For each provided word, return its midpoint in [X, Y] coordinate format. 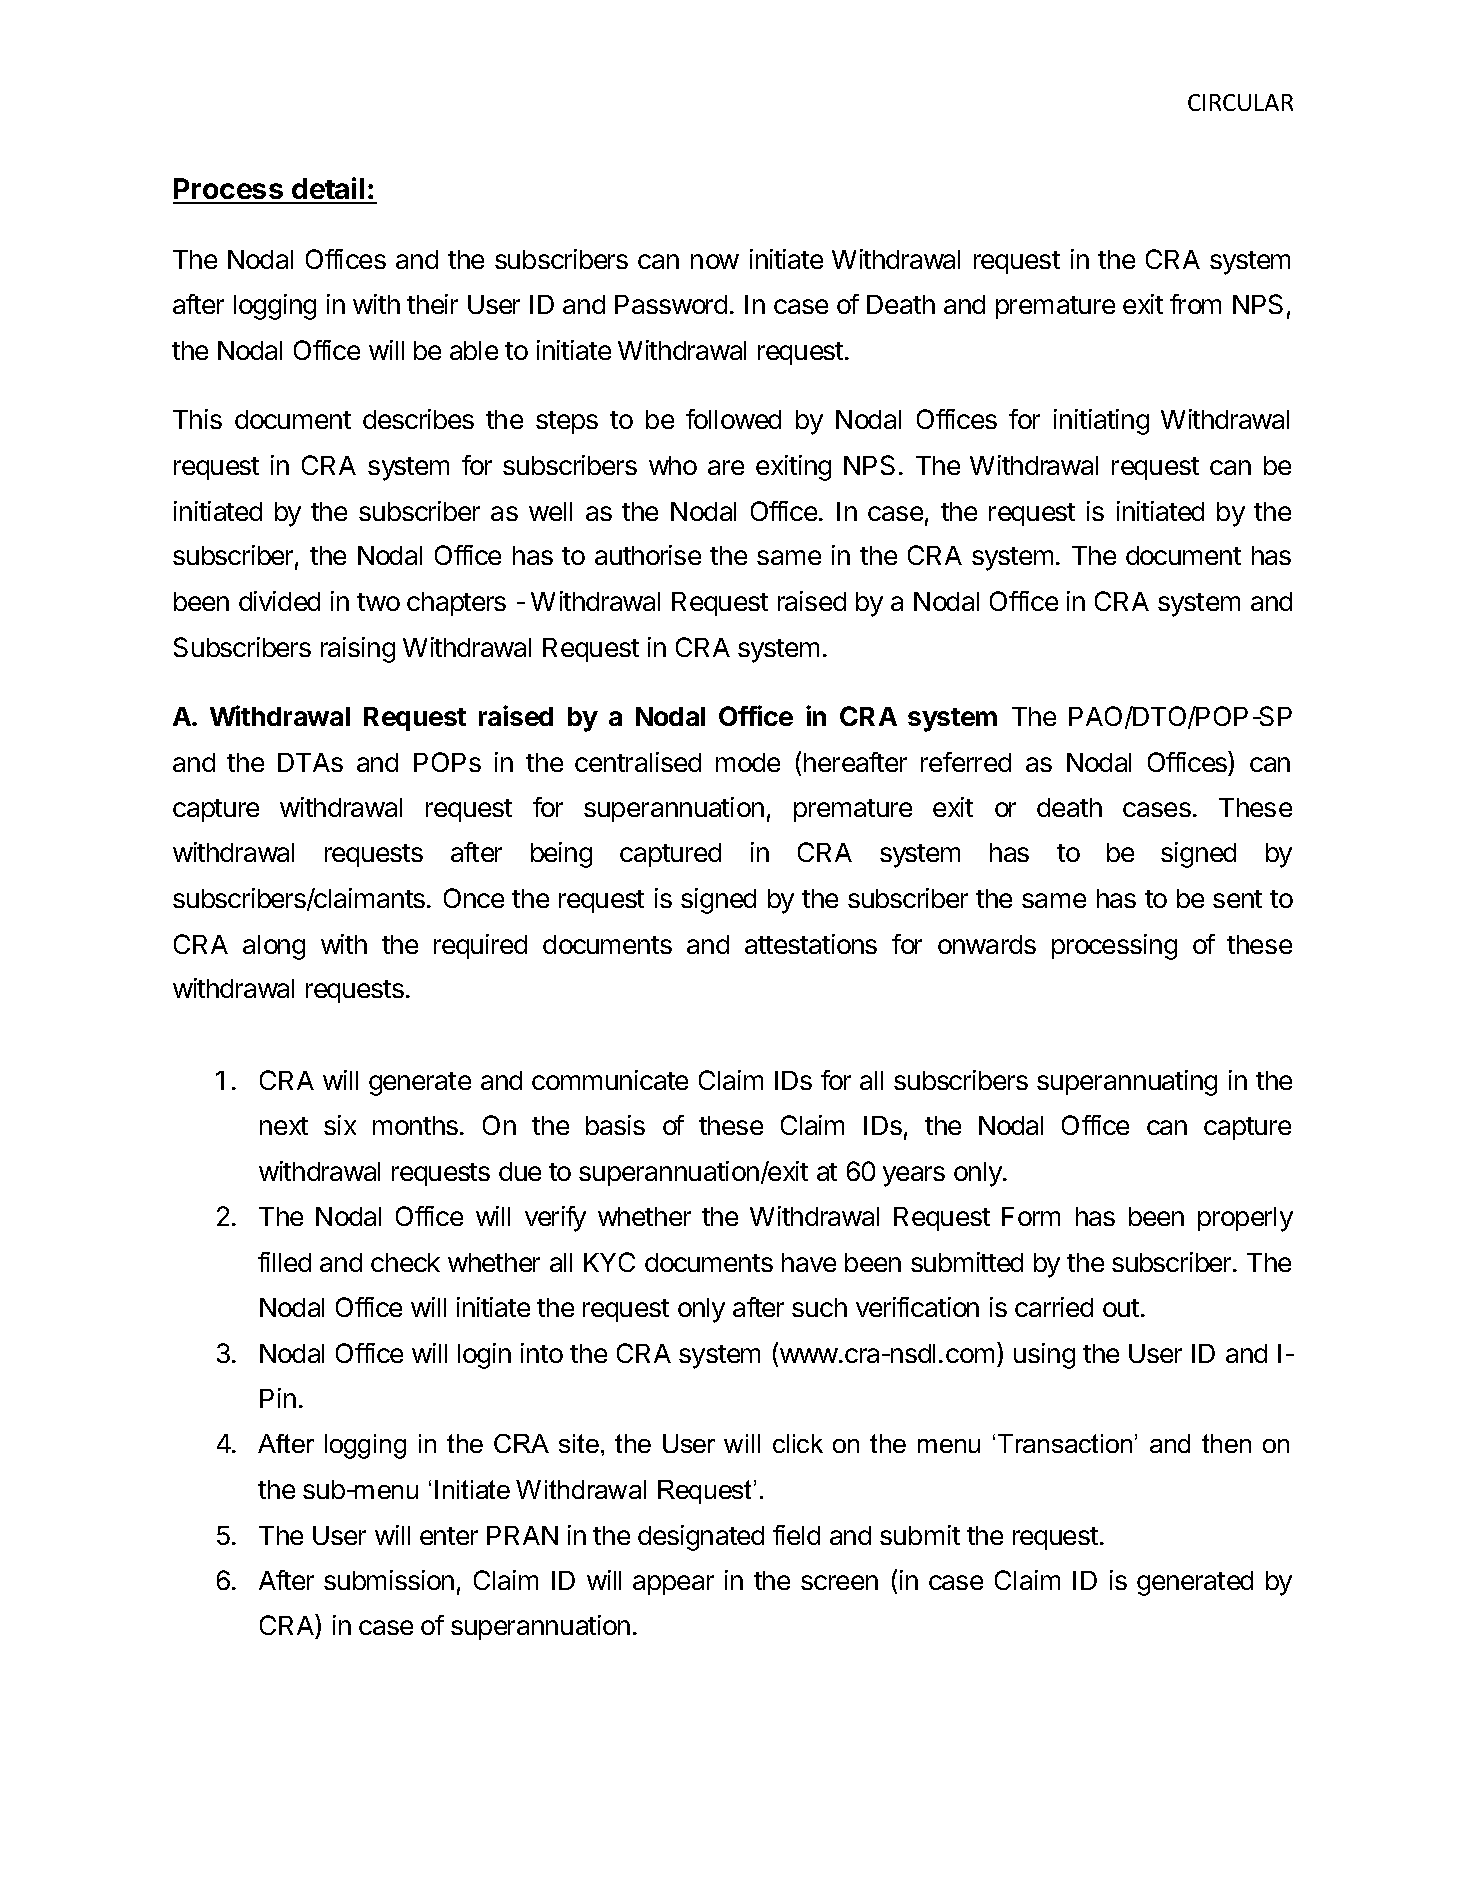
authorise [648, 555]
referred [966, 762]
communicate [610, 1080]
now [715, 261]
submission [389, 1580]
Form [1031, 1216]
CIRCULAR [1240, 102]
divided [279, 601]
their [432, 304]
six [340, 1125]
